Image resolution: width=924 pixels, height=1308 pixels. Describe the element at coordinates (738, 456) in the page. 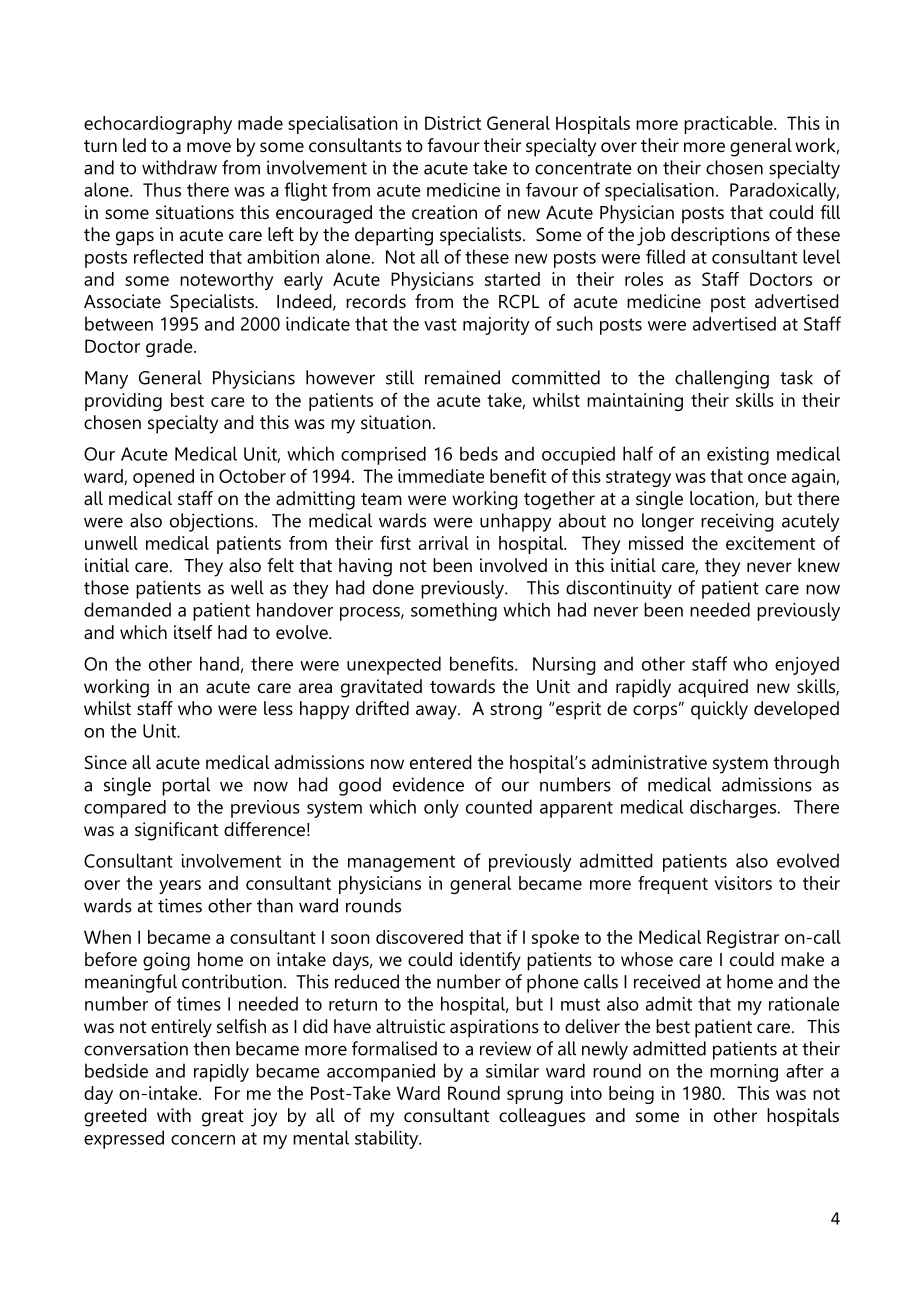

I see `existing` at that location.
